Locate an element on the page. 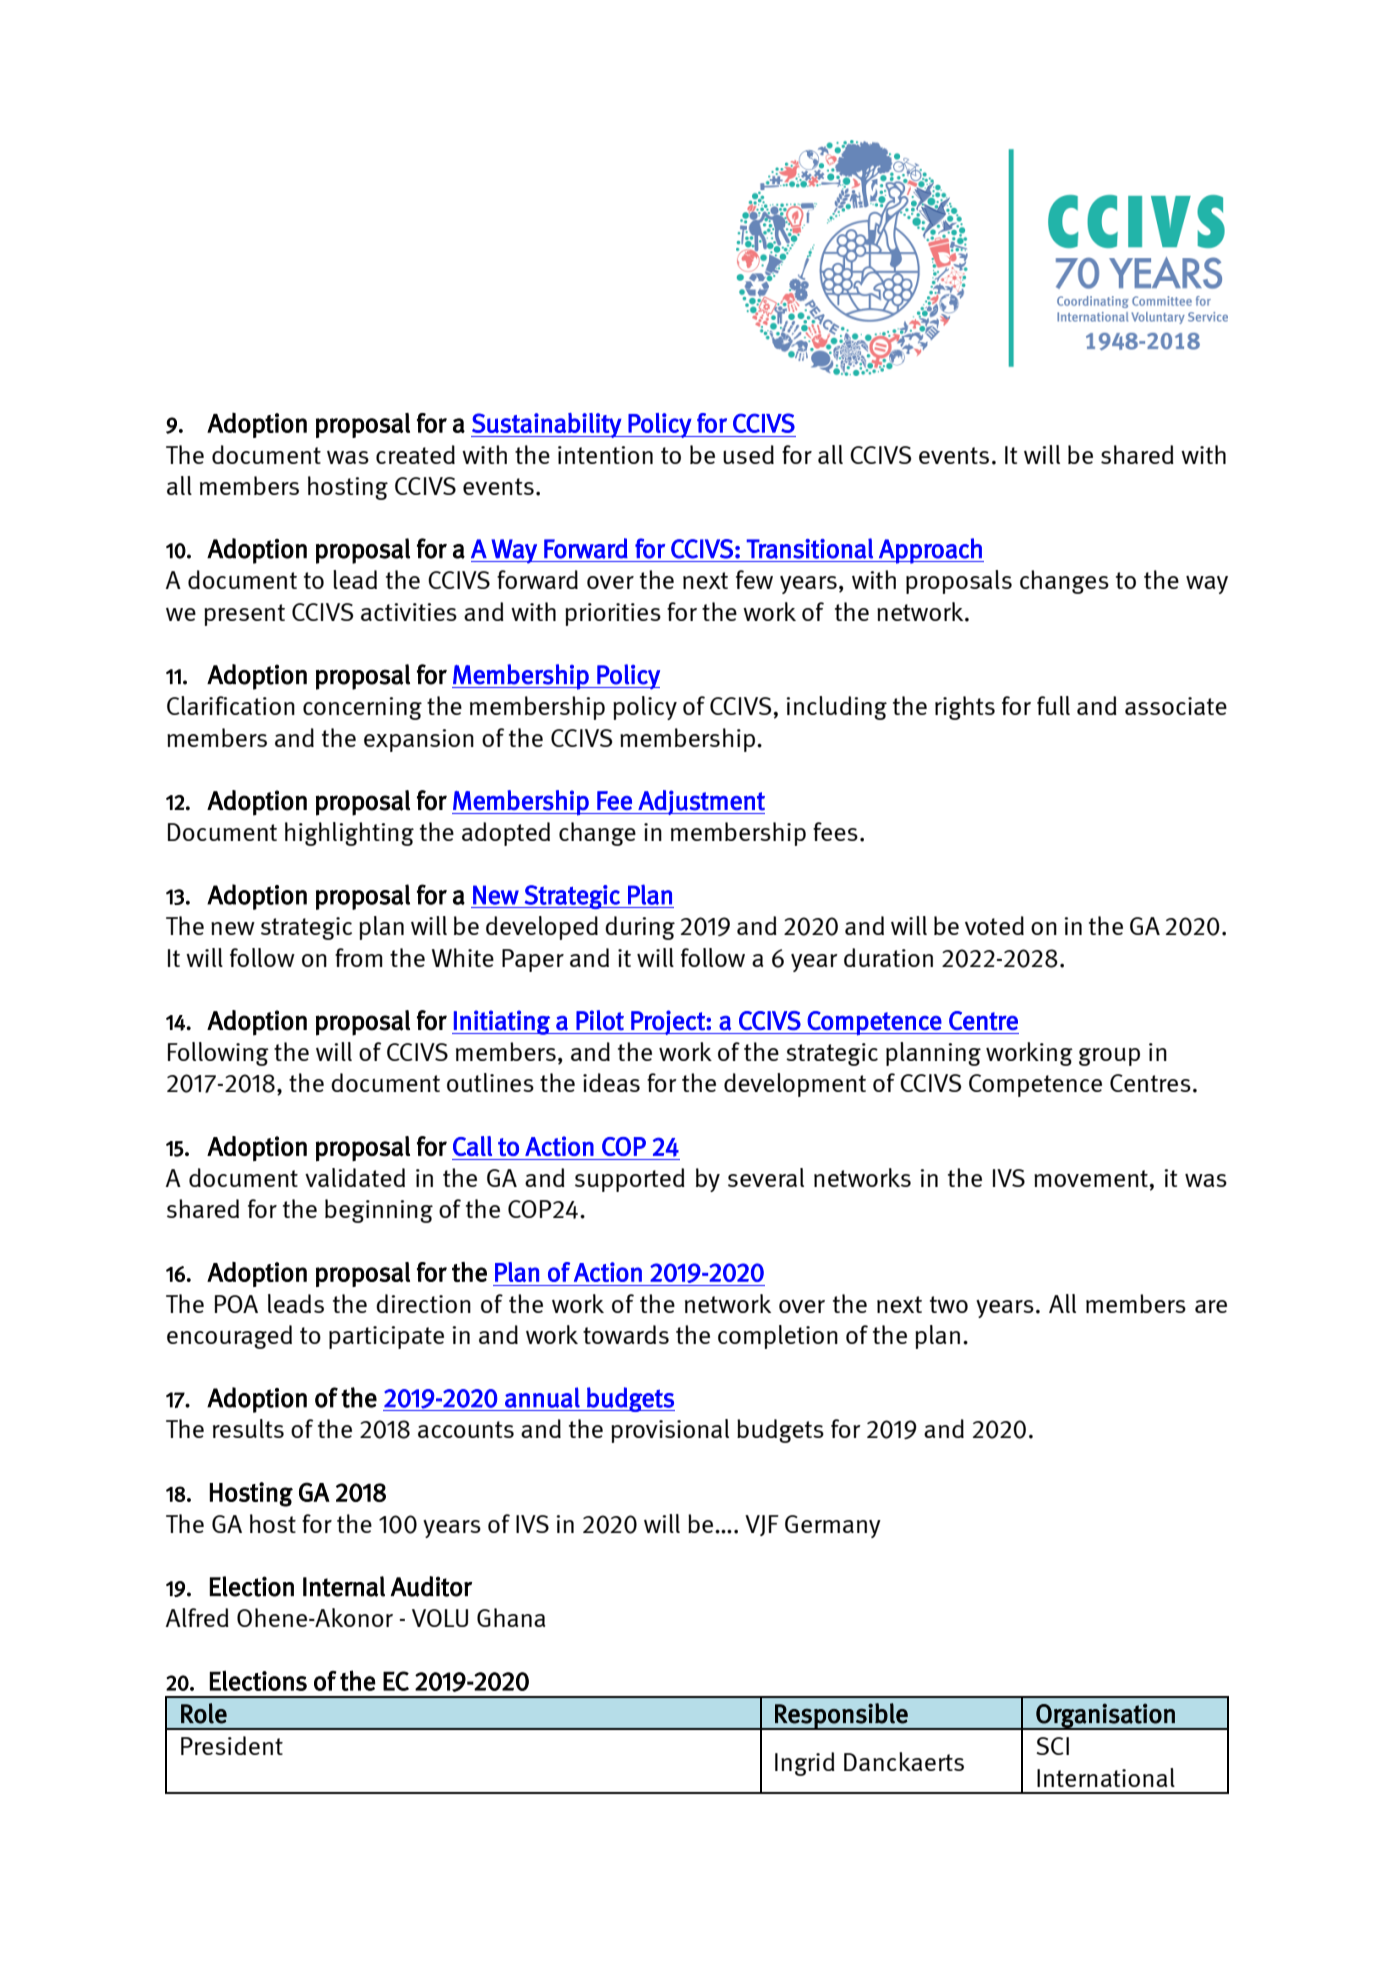  group is located at coordinates (1109, 1057).
